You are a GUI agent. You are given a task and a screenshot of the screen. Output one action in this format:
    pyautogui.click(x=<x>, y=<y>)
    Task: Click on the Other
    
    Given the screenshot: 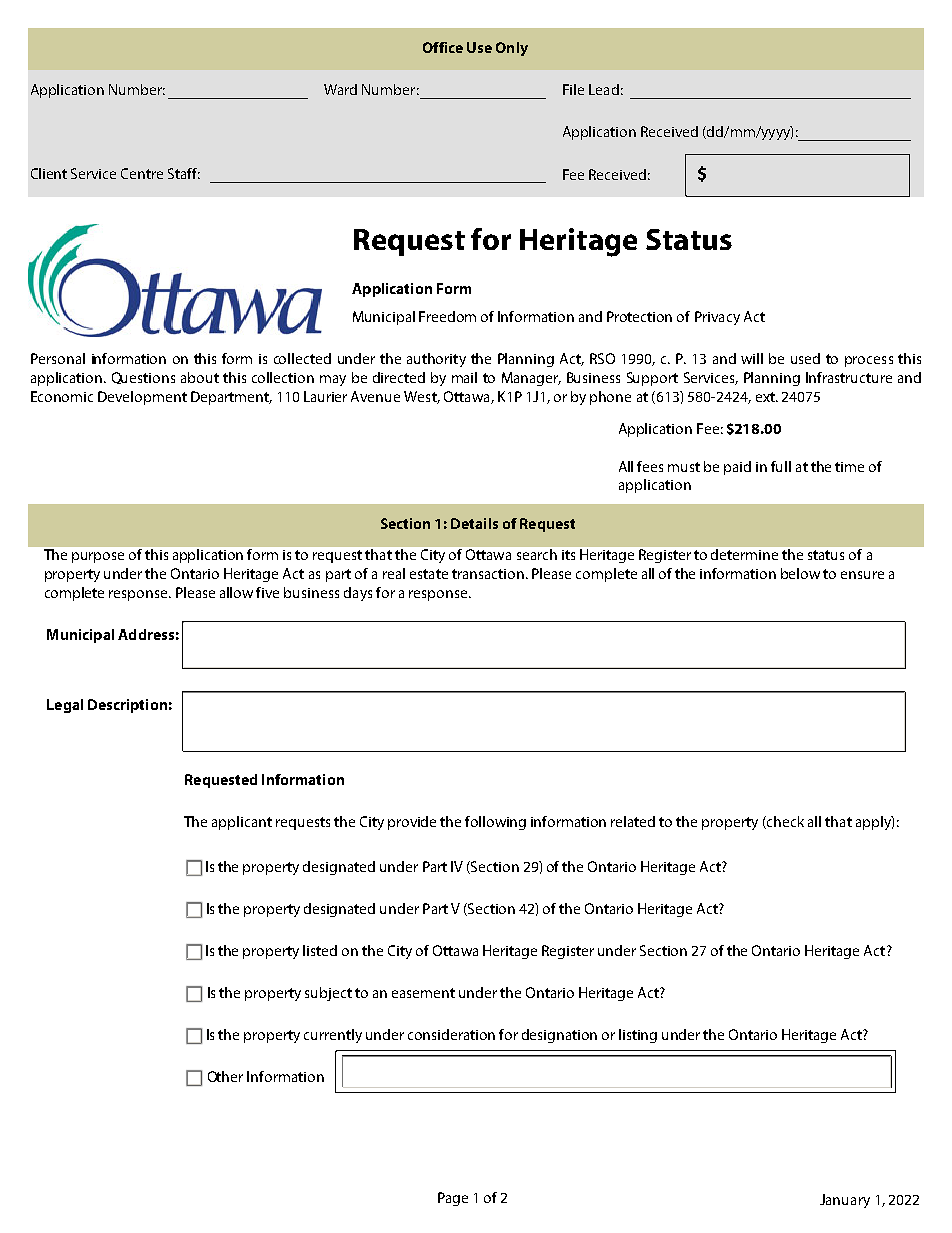 What is the action you would take?
    pyautogui.click(x=225, y=1076)
